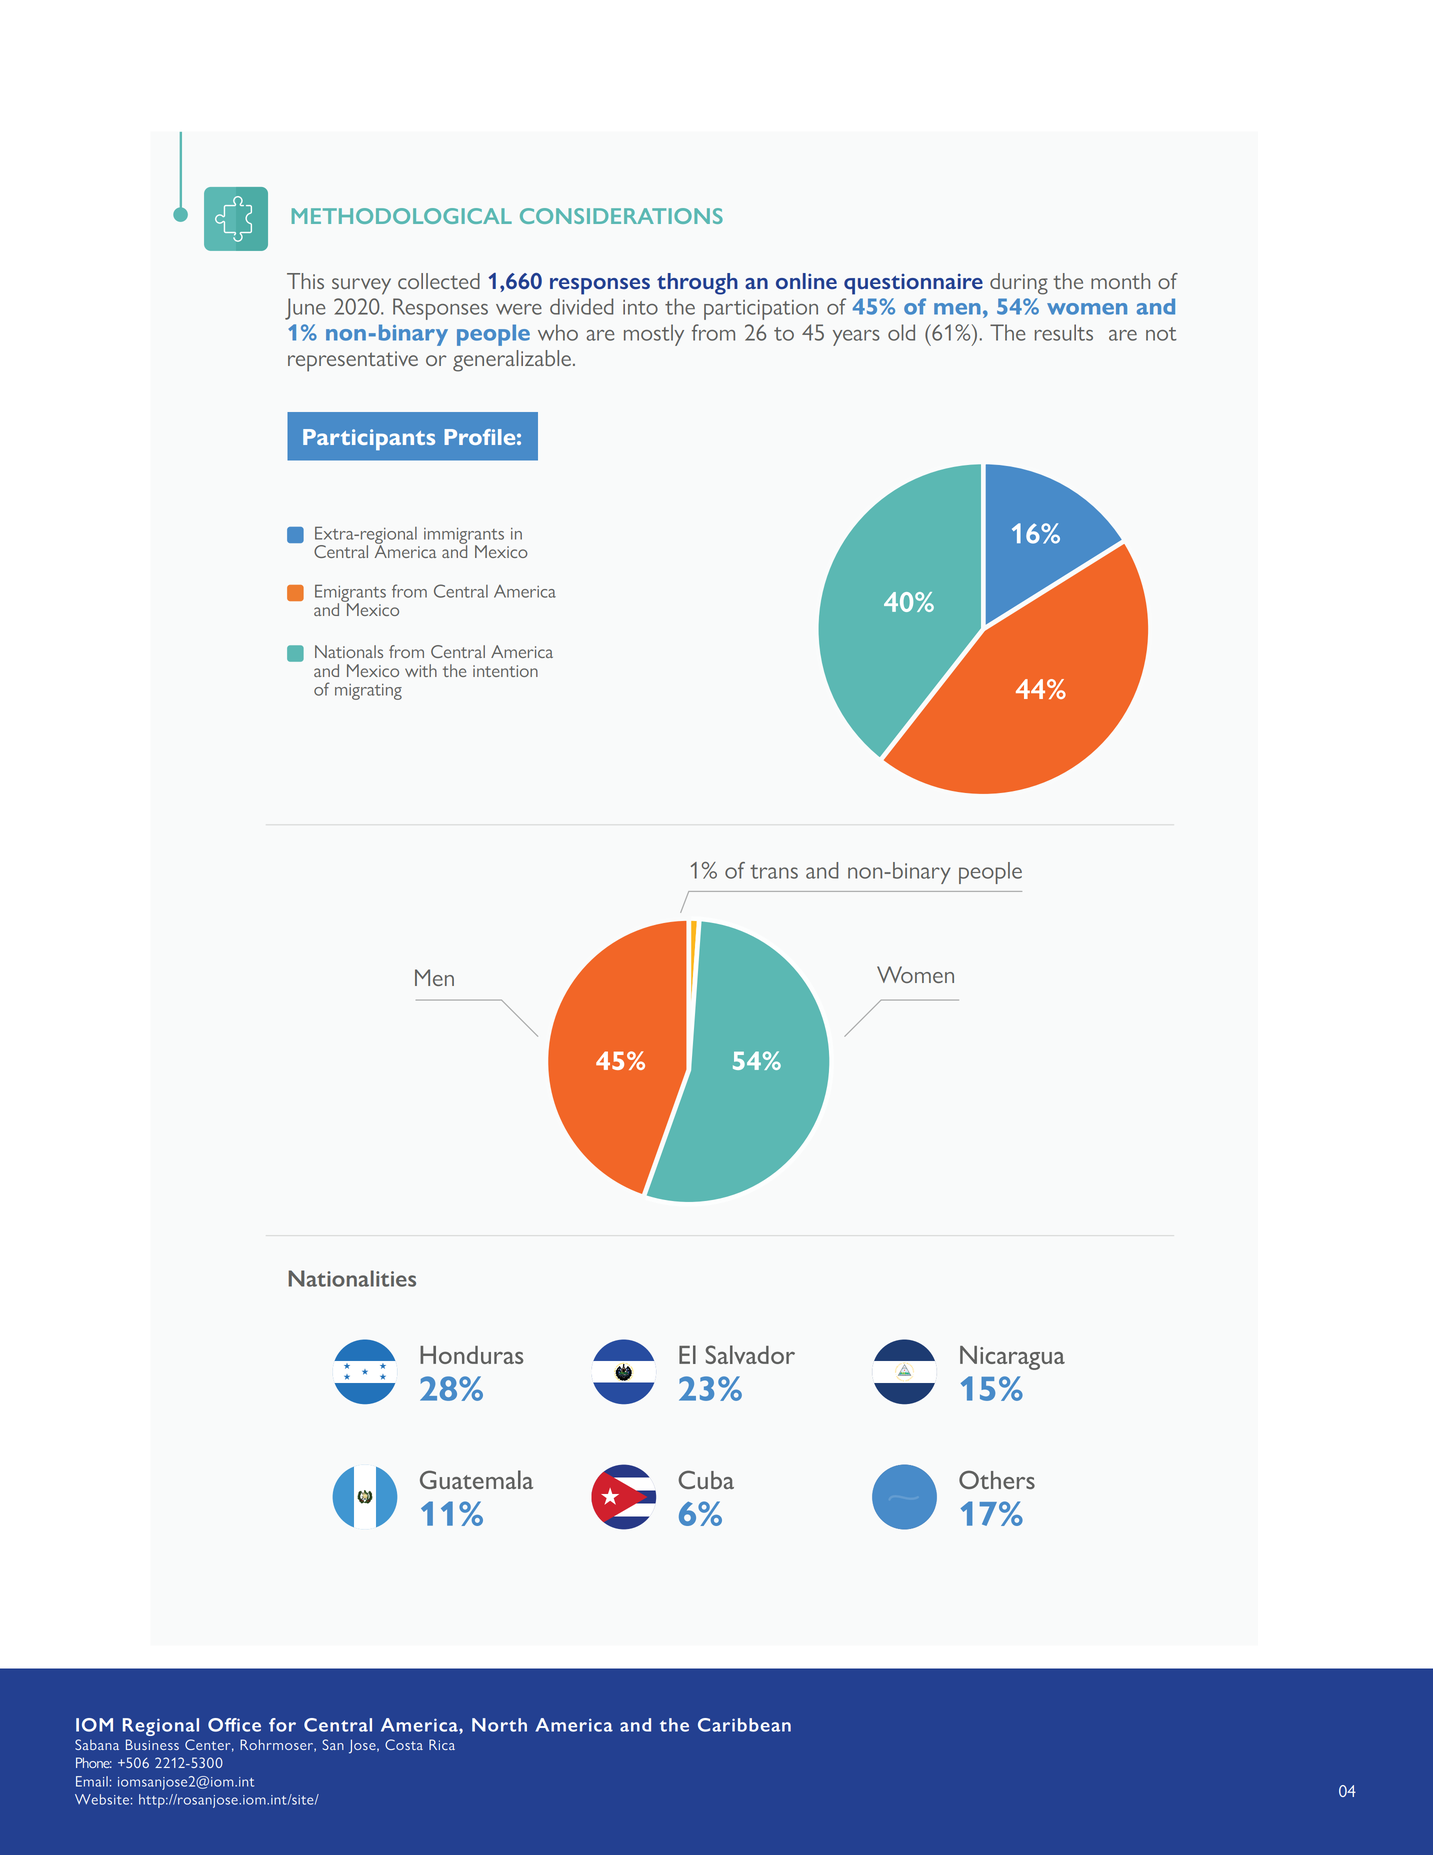  I want to click on into, so click(640, 307).
